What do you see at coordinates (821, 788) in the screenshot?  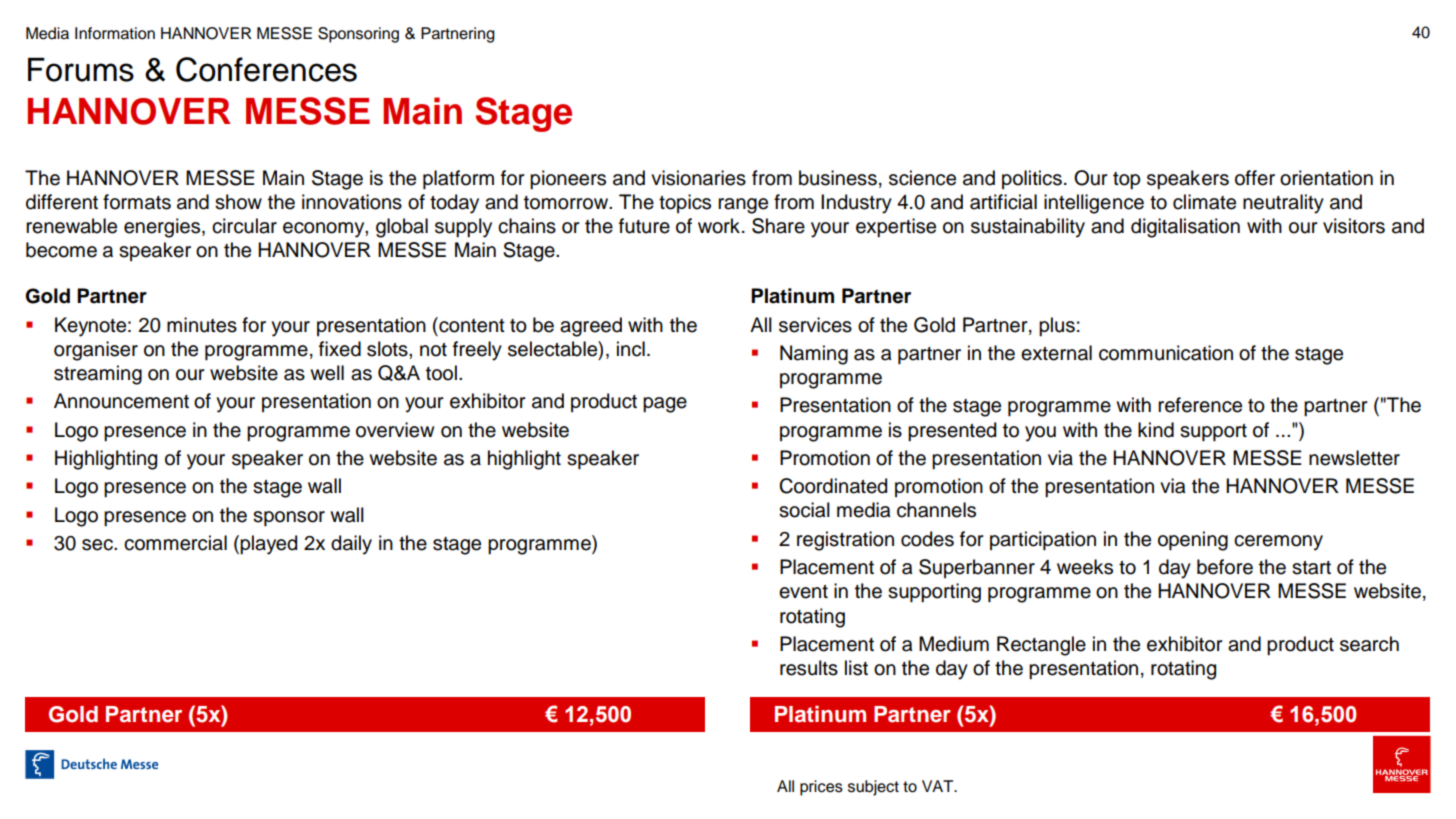 I see `prices` at bounding box center [821, 788].
